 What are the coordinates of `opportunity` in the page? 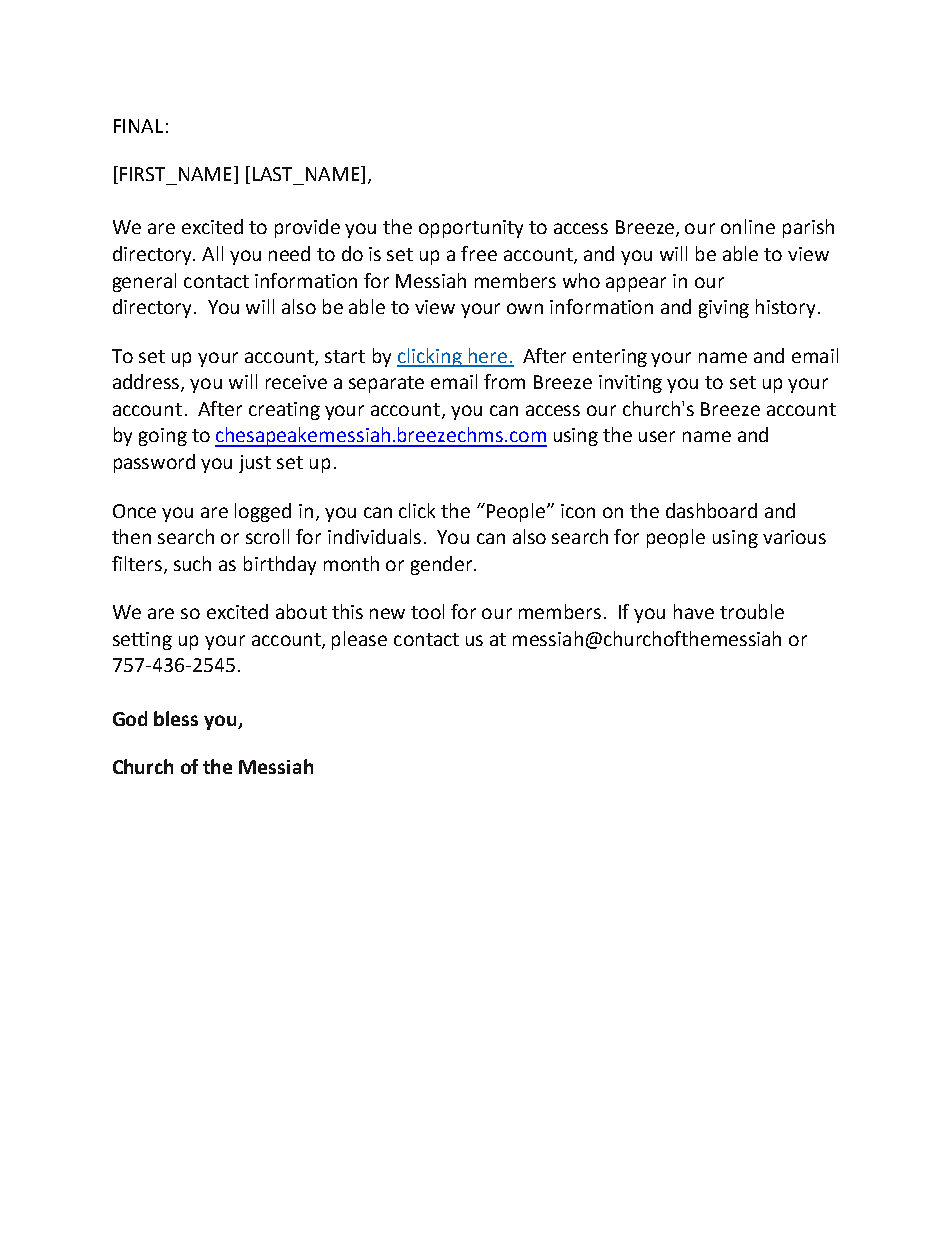 It's located at (471, 229).
